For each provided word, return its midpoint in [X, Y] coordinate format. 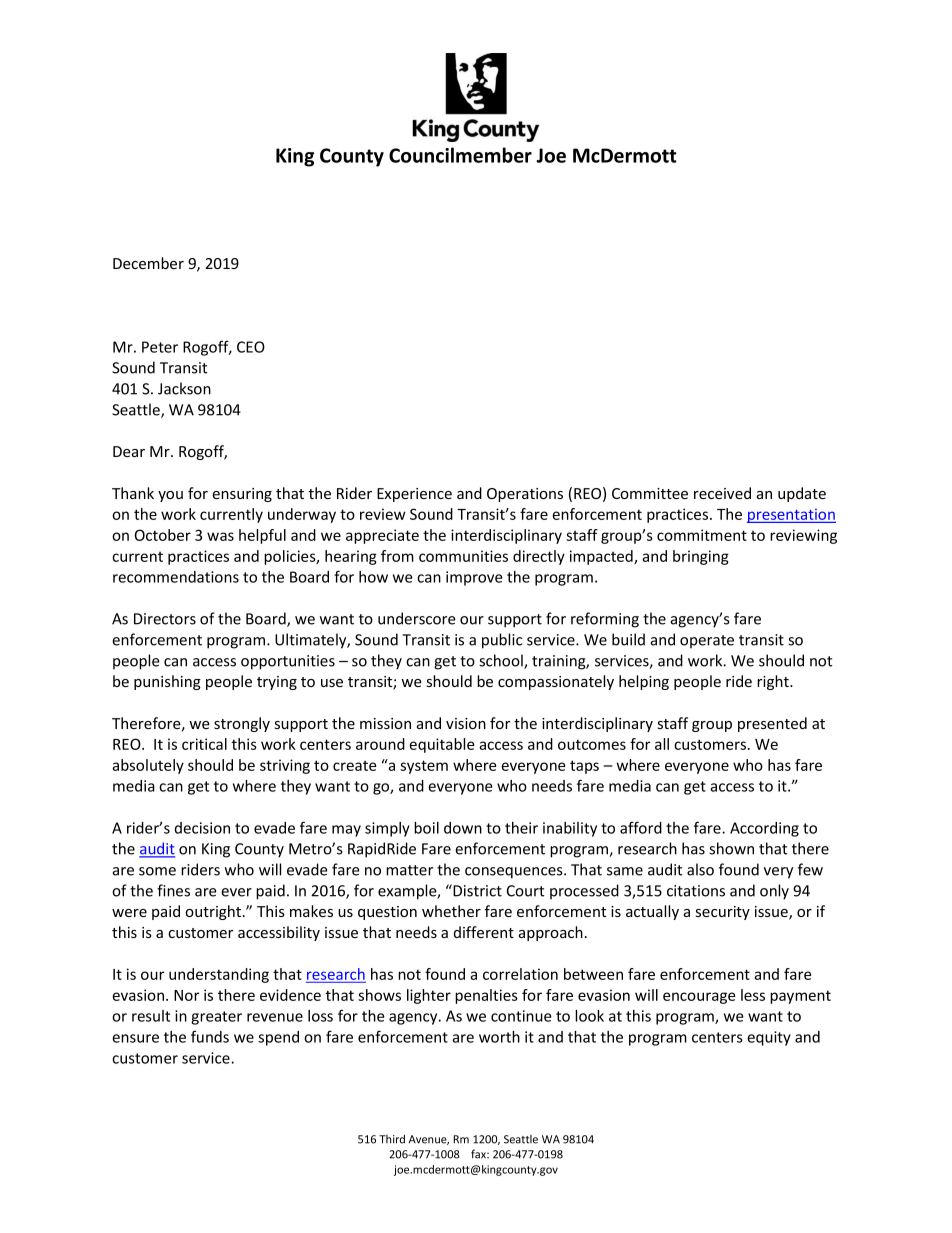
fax [480, 1154]
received [722, 493]
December [148, 263]
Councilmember [460, 155]
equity [769, 1038]
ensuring [242, 495]
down [463, 828]
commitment [702, 535]
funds [210, 1036]
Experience [414, 495]
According [764, 829]
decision [202, 828]
